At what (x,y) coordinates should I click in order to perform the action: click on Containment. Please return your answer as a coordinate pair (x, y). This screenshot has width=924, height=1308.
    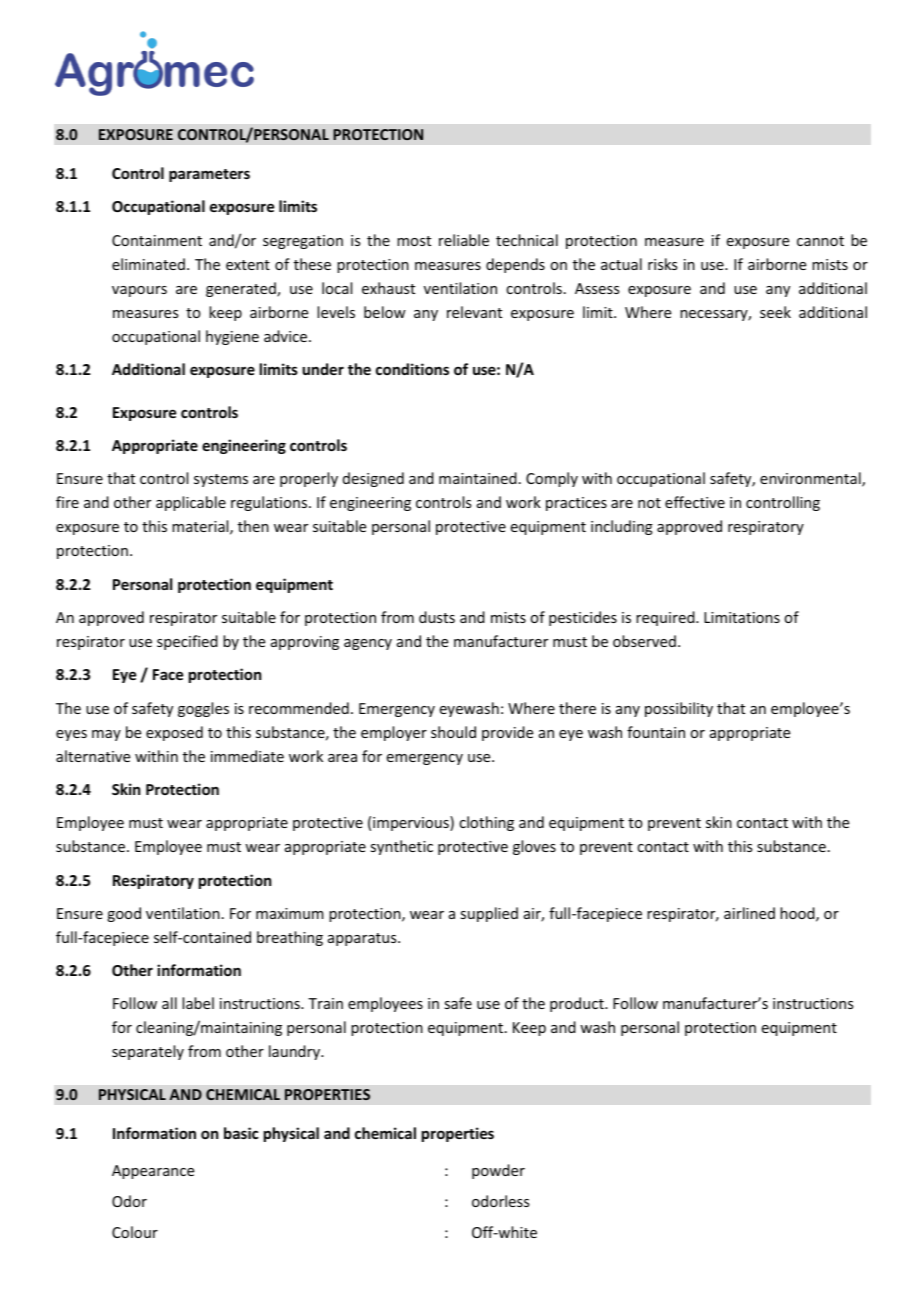
    Looking at the image, I should click on (157, 240).
